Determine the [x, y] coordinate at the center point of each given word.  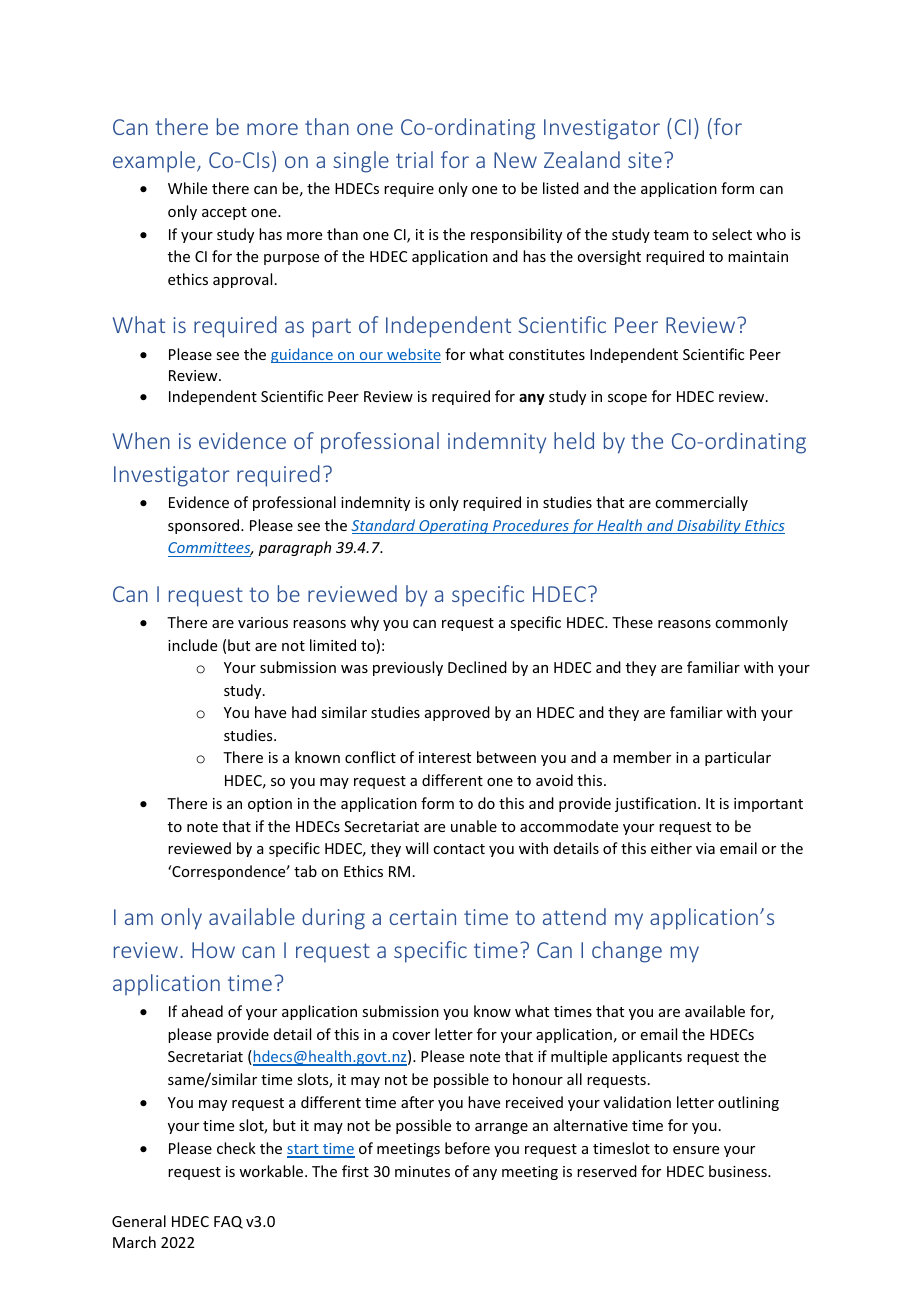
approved [457, 713]
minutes [422, 1171]
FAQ [228, 1222]
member [642, 757]
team [671, 235]
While [187, 188]
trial [414, 159]
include [192, 645]
